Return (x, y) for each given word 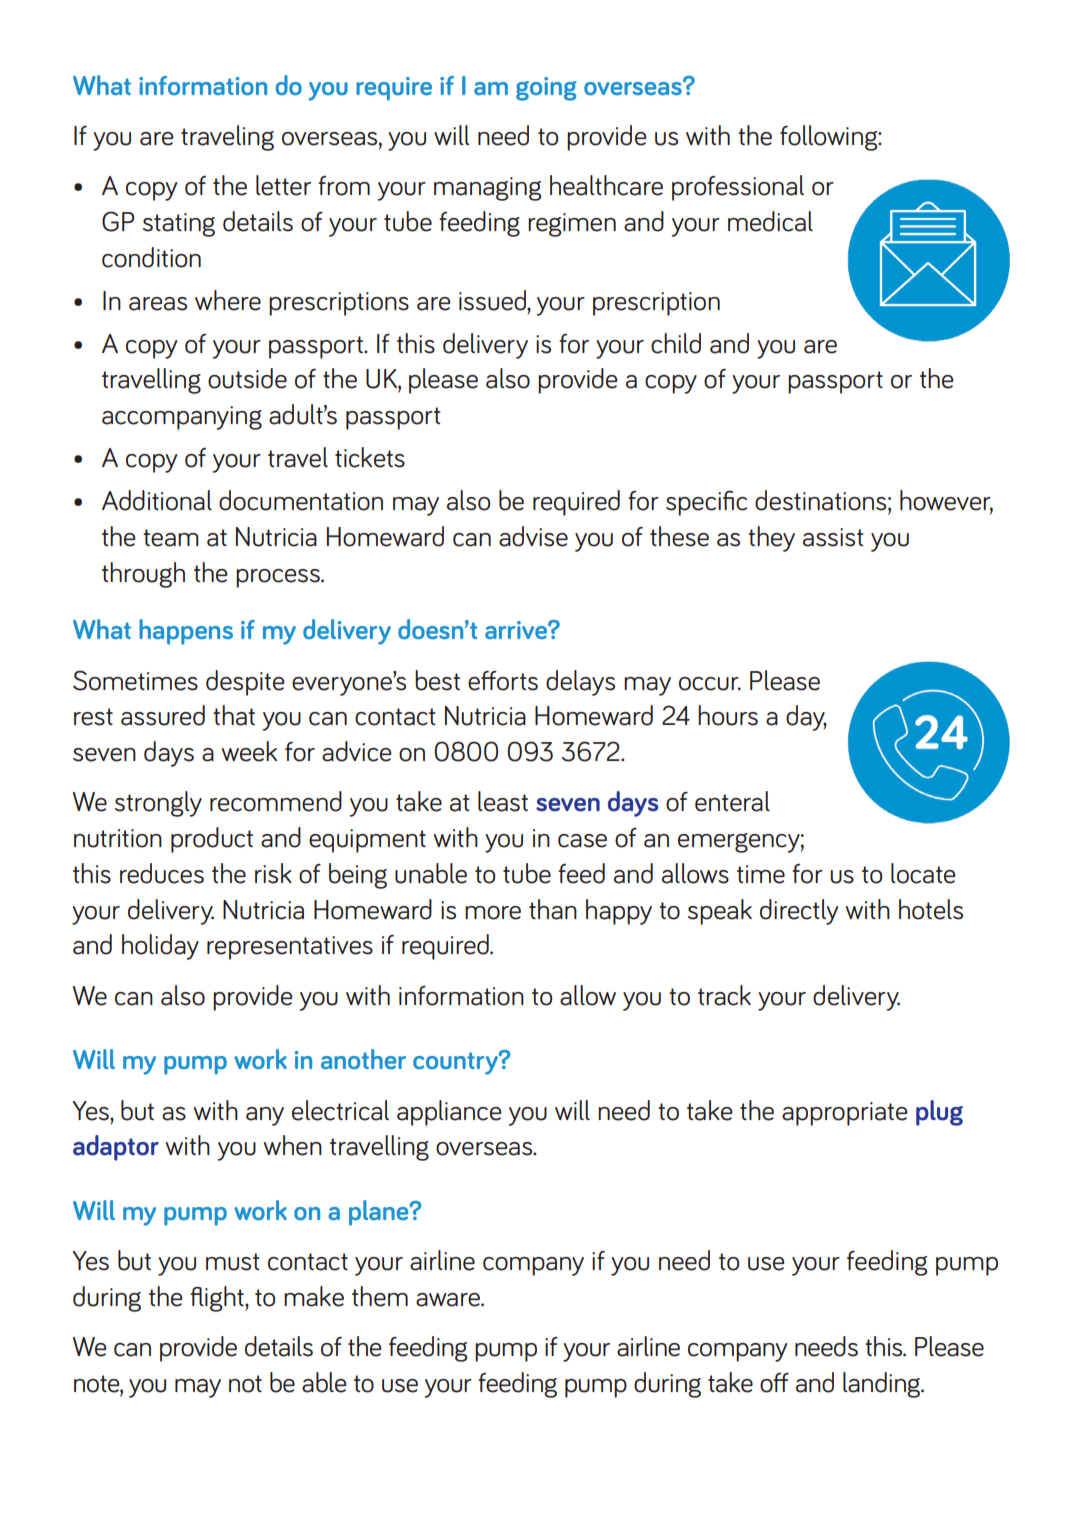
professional (738, 188)
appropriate (845, 1114)
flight (218, 1299)
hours (728, 715)
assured (163, 715)
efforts (503, 680)
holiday (160, 947)
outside (247, 378)
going (546, 89)
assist (833, 537)
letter (283, 185)
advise (533, 536)
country (456, 1063)
